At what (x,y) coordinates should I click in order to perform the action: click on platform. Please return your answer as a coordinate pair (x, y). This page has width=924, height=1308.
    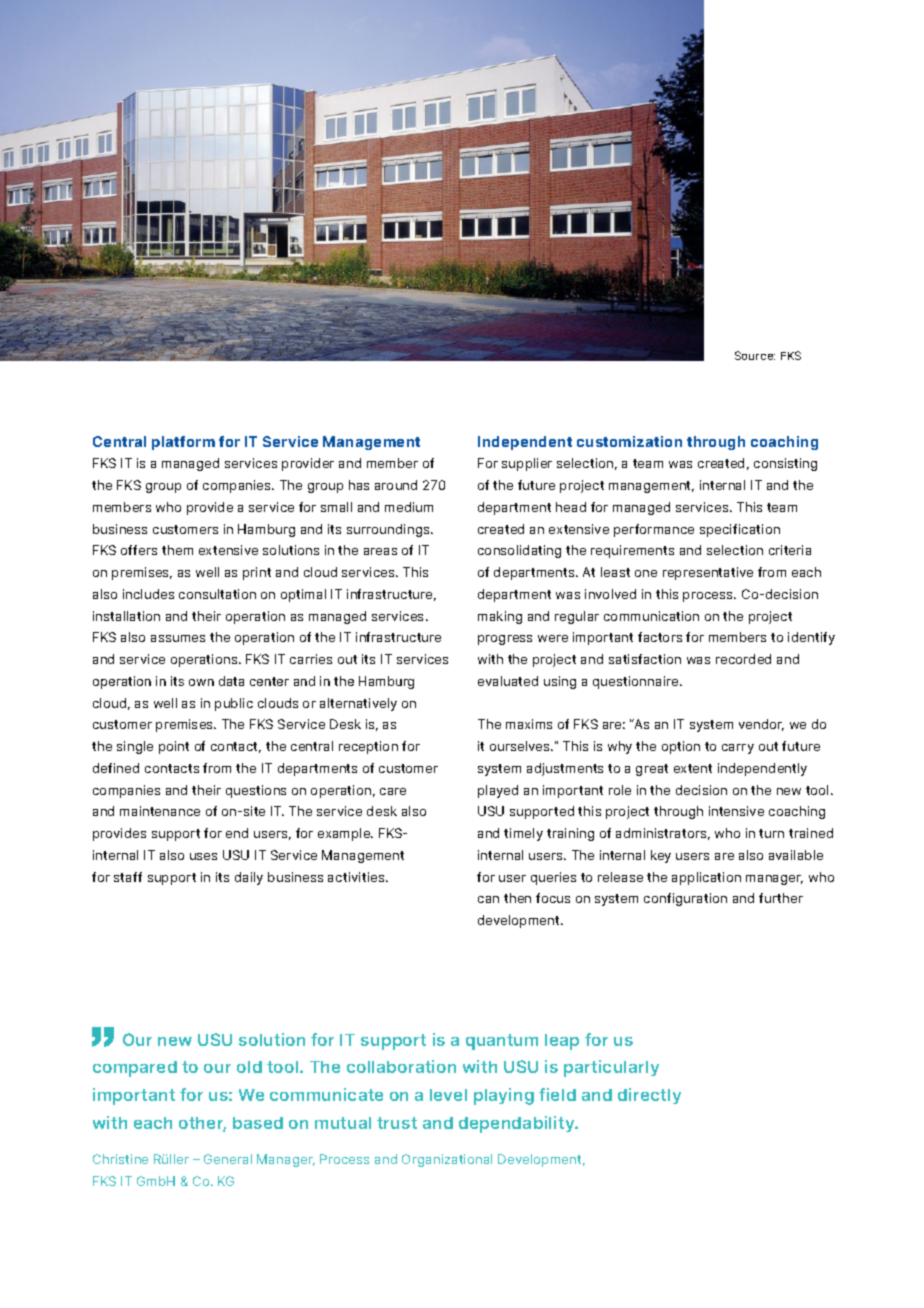
    Looking at the image, I should click on (183, 443).
